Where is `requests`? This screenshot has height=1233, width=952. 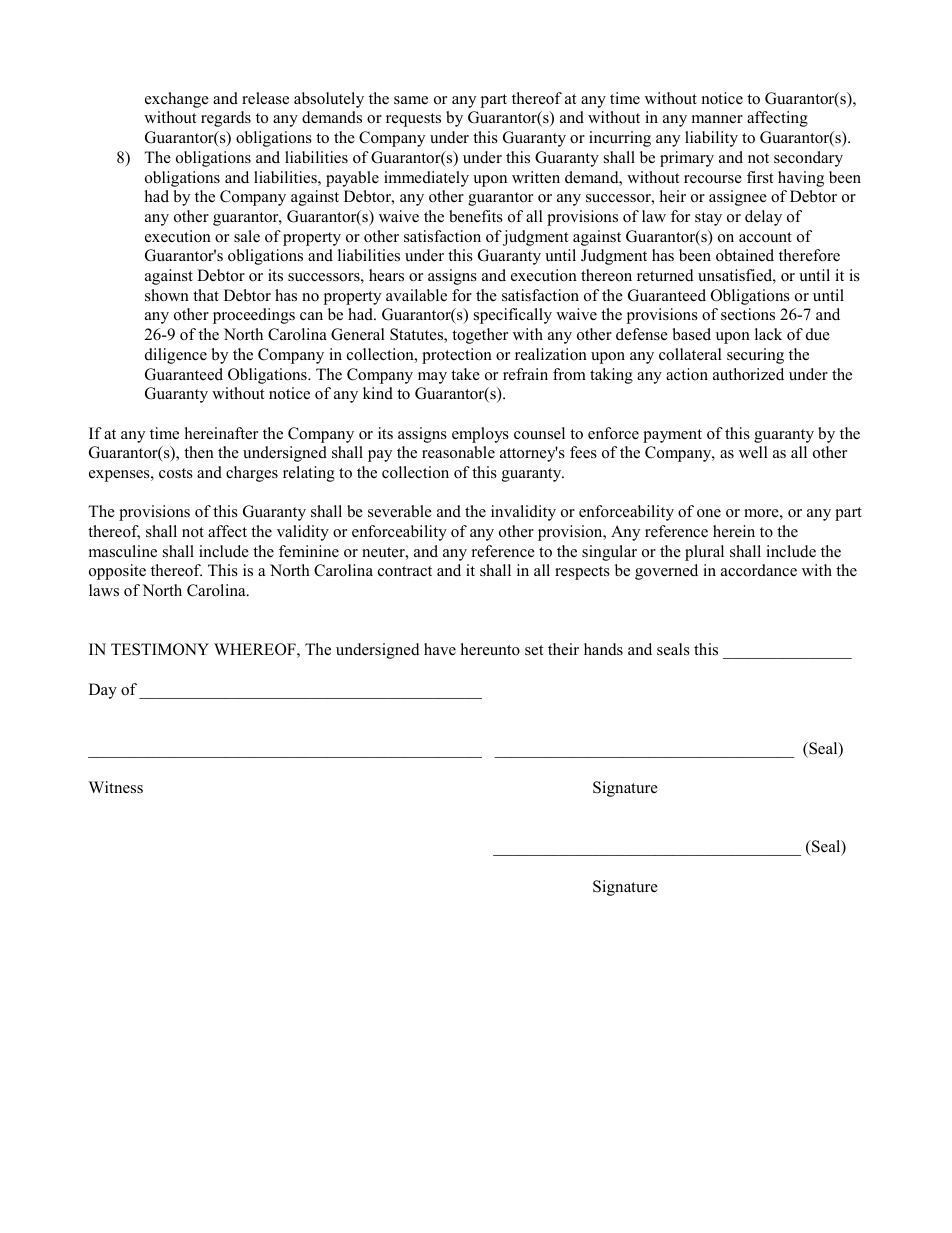
requests is located at coordinates (413, 120).
